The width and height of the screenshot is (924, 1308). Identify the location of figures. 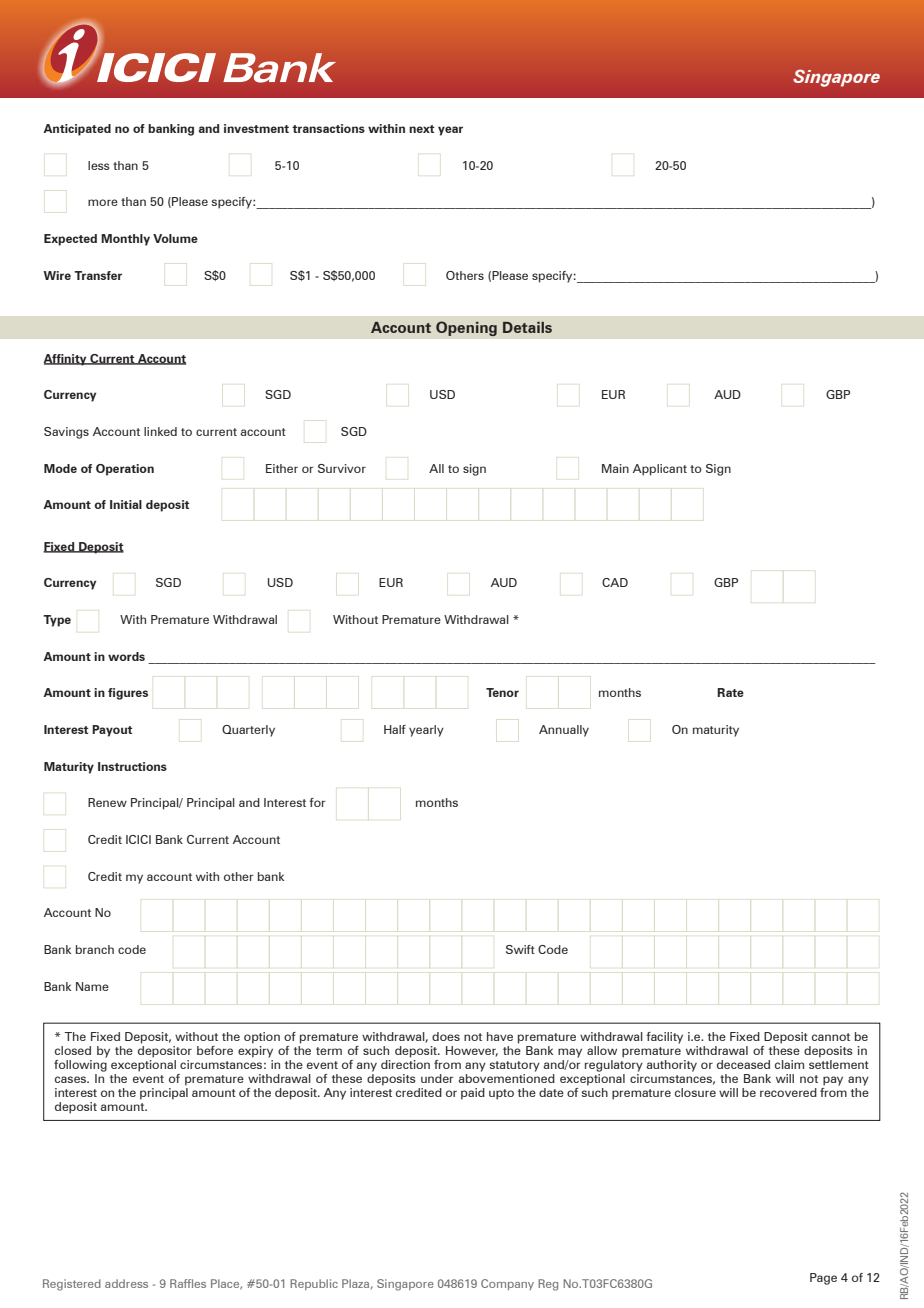
(128, 694).
